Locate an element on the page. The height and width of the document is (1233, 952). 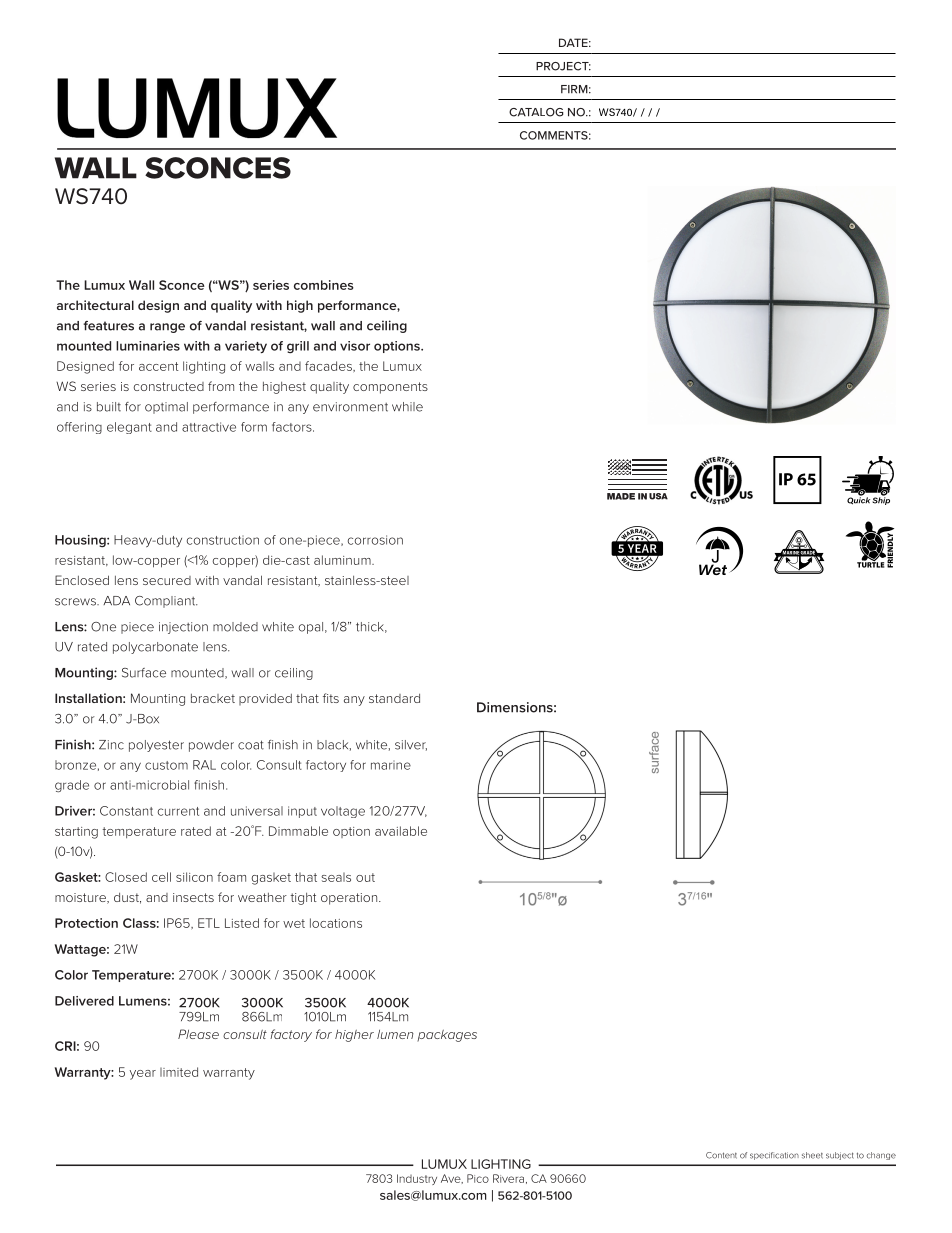
year is located at coordinates (143, 1075).
